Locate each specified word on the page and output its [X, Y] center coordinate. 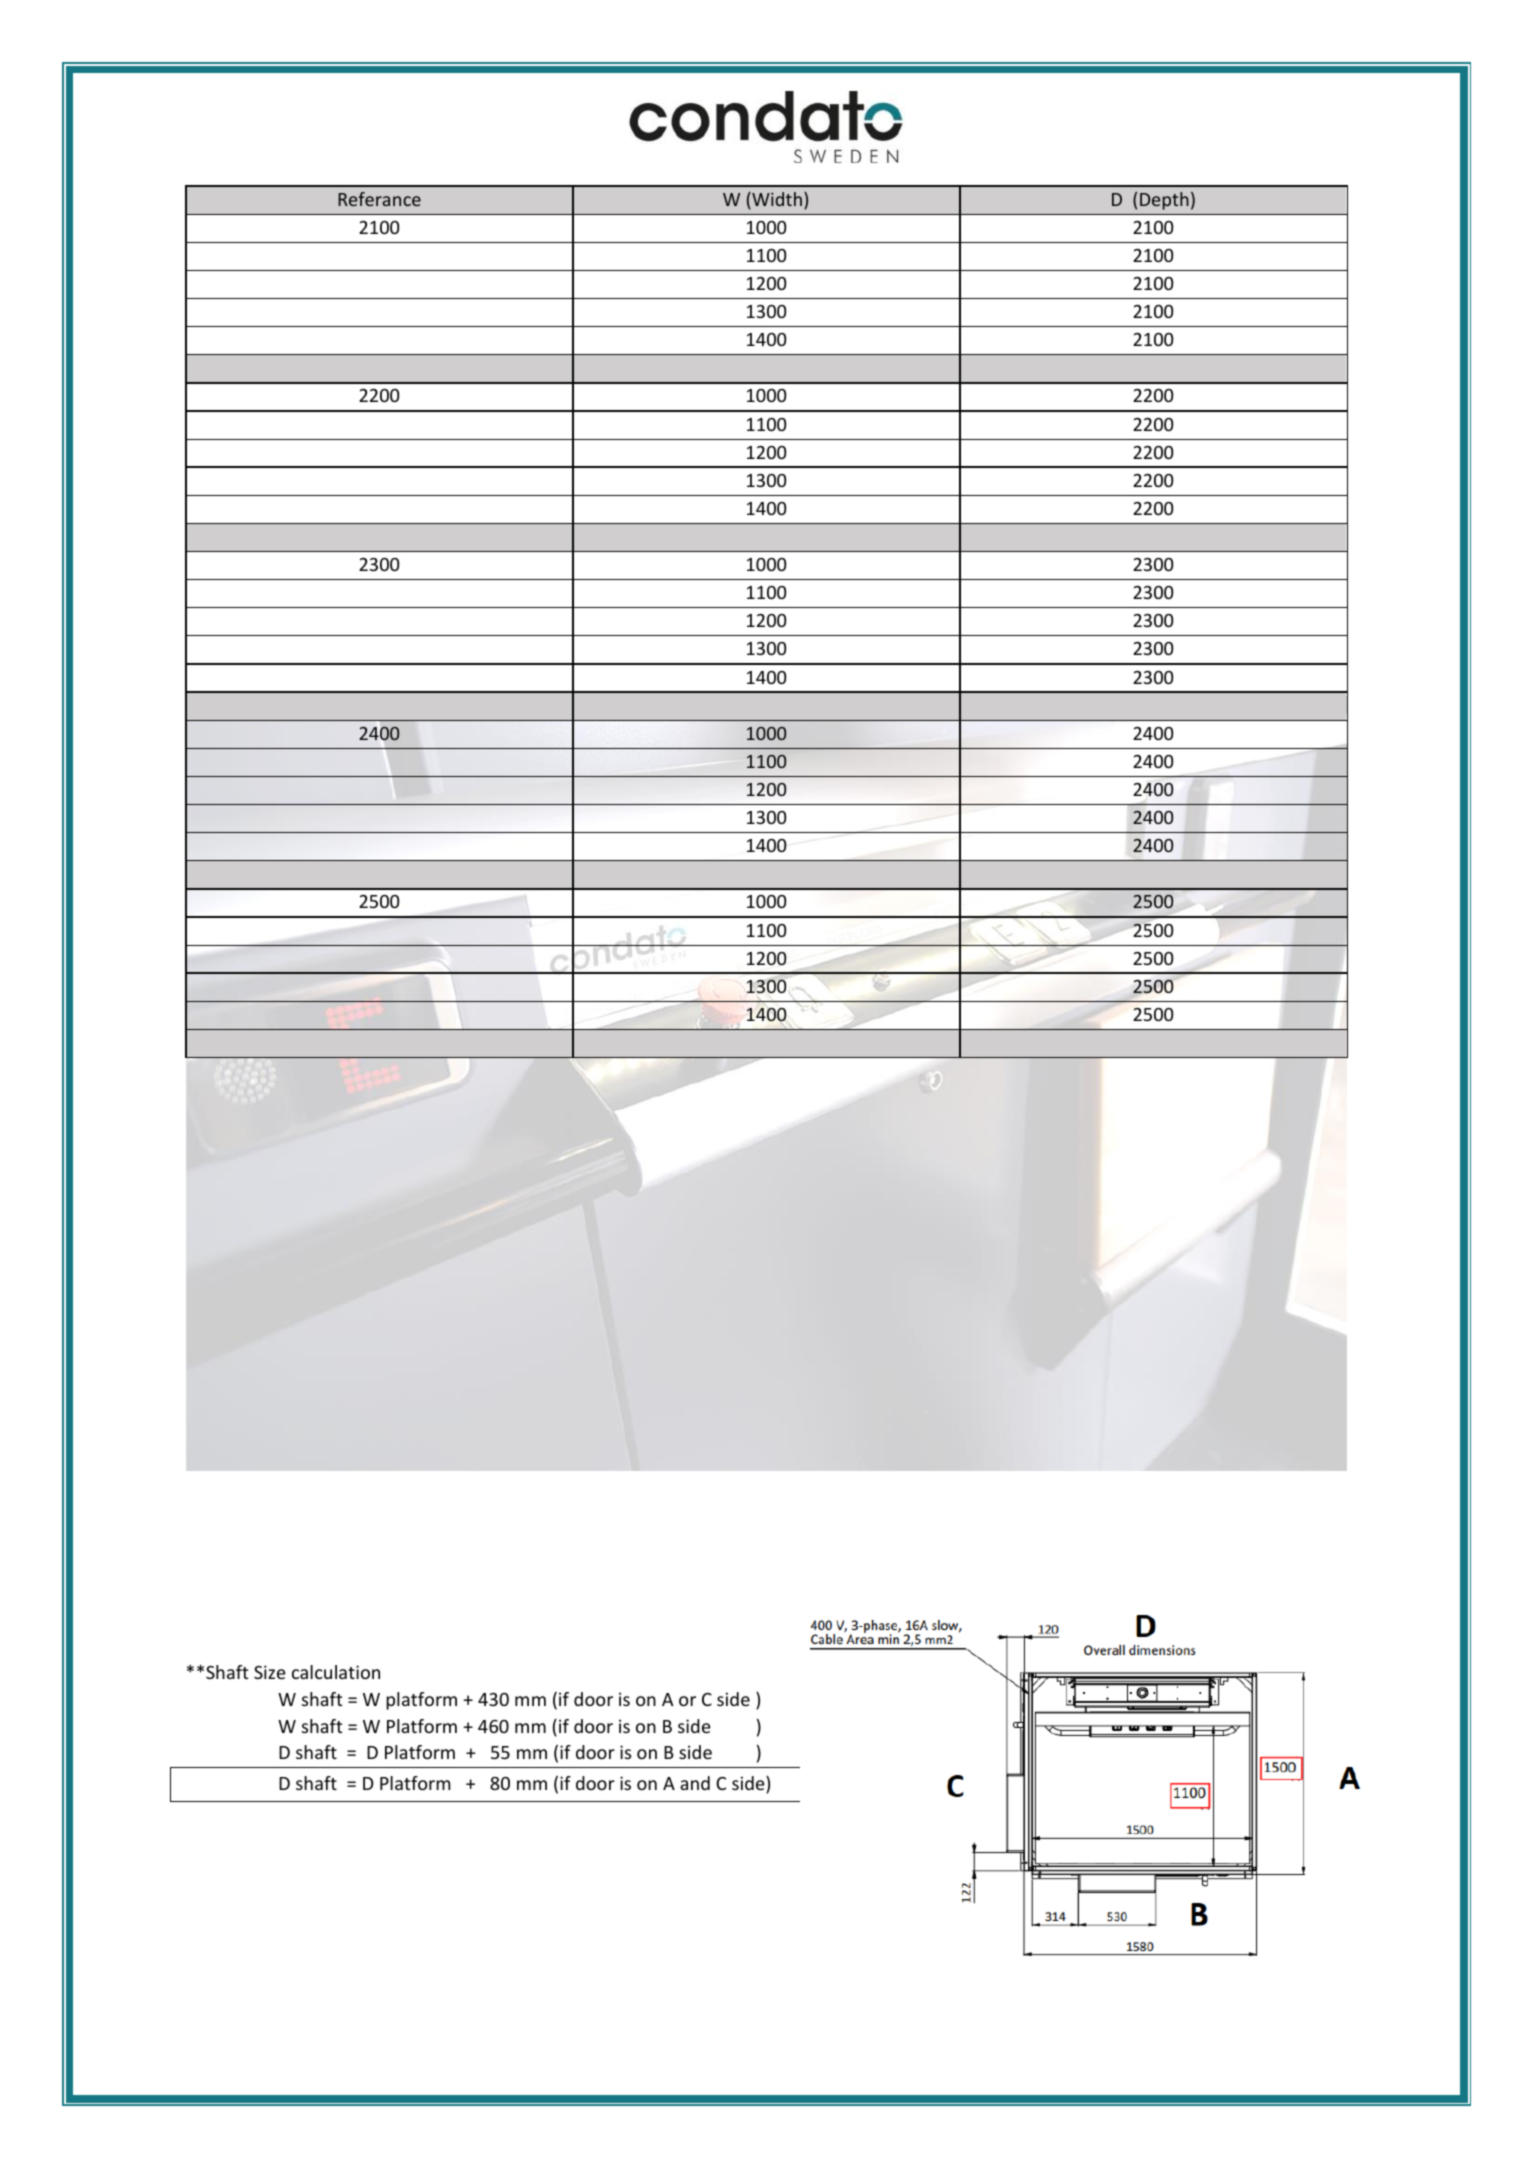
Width [776, 200]
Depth [1164, 201]
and [695, 1783]
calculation [336, 1672]
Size [270, 1672]
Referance [379, 199]
